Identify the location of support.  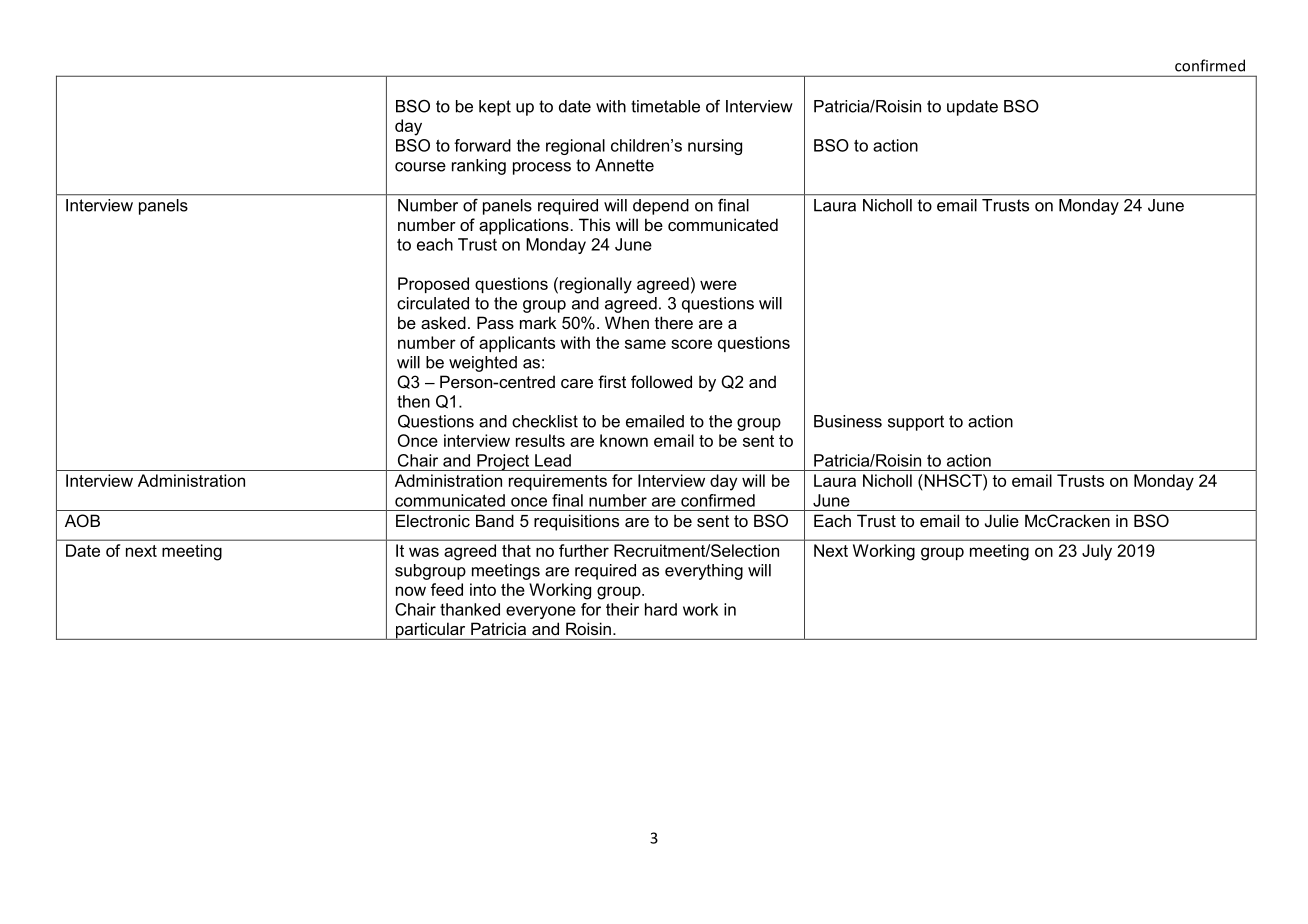
(916, 423).
